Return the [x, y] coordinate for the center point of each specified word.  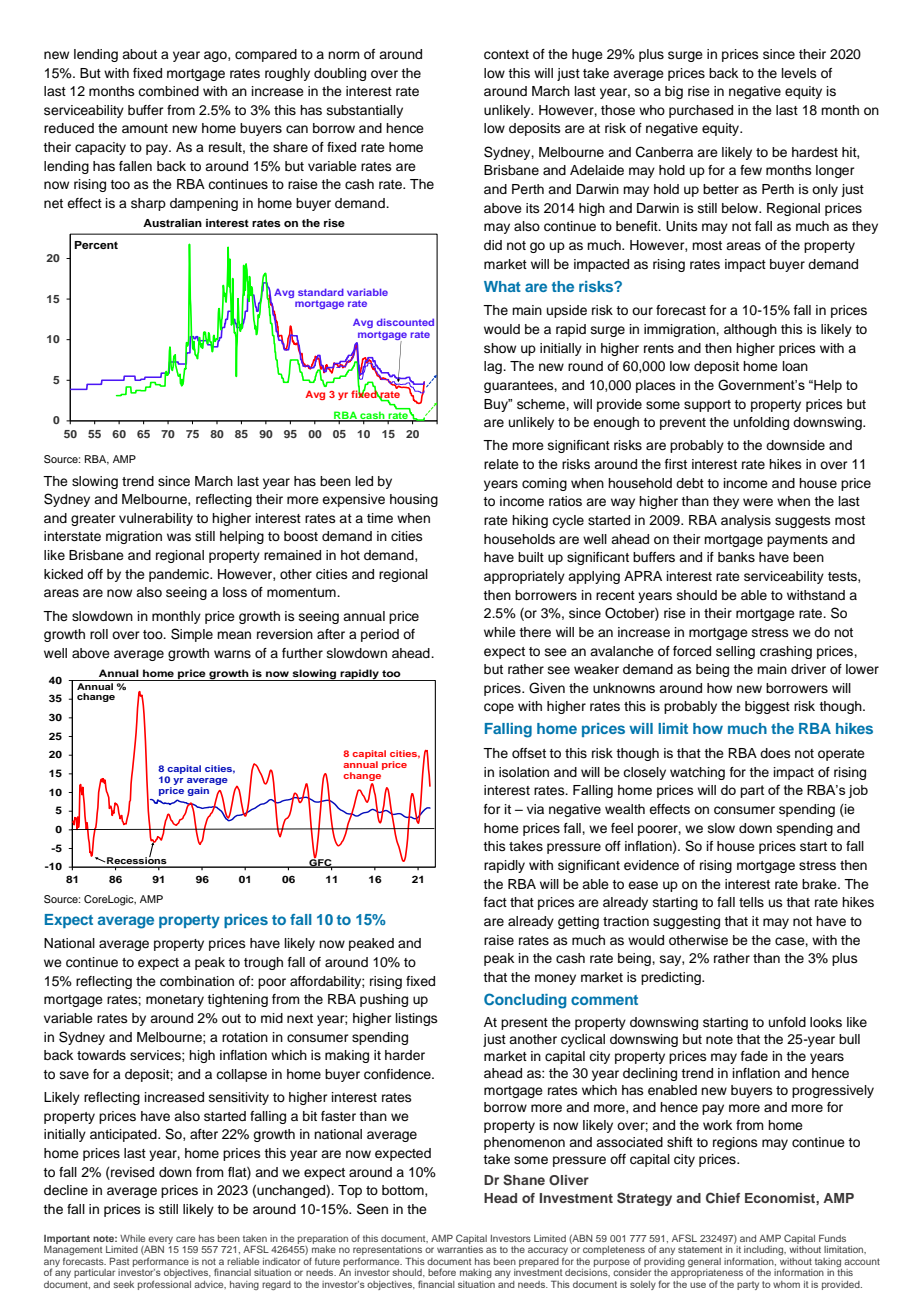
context [506, 55]
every [160, 1241]
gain [198, 791]
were [758, 502]
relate [501, 464]
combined [168, 91]
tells [751, 902]
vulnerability [156, 519]
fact [495, 902]
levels [799, 73]
